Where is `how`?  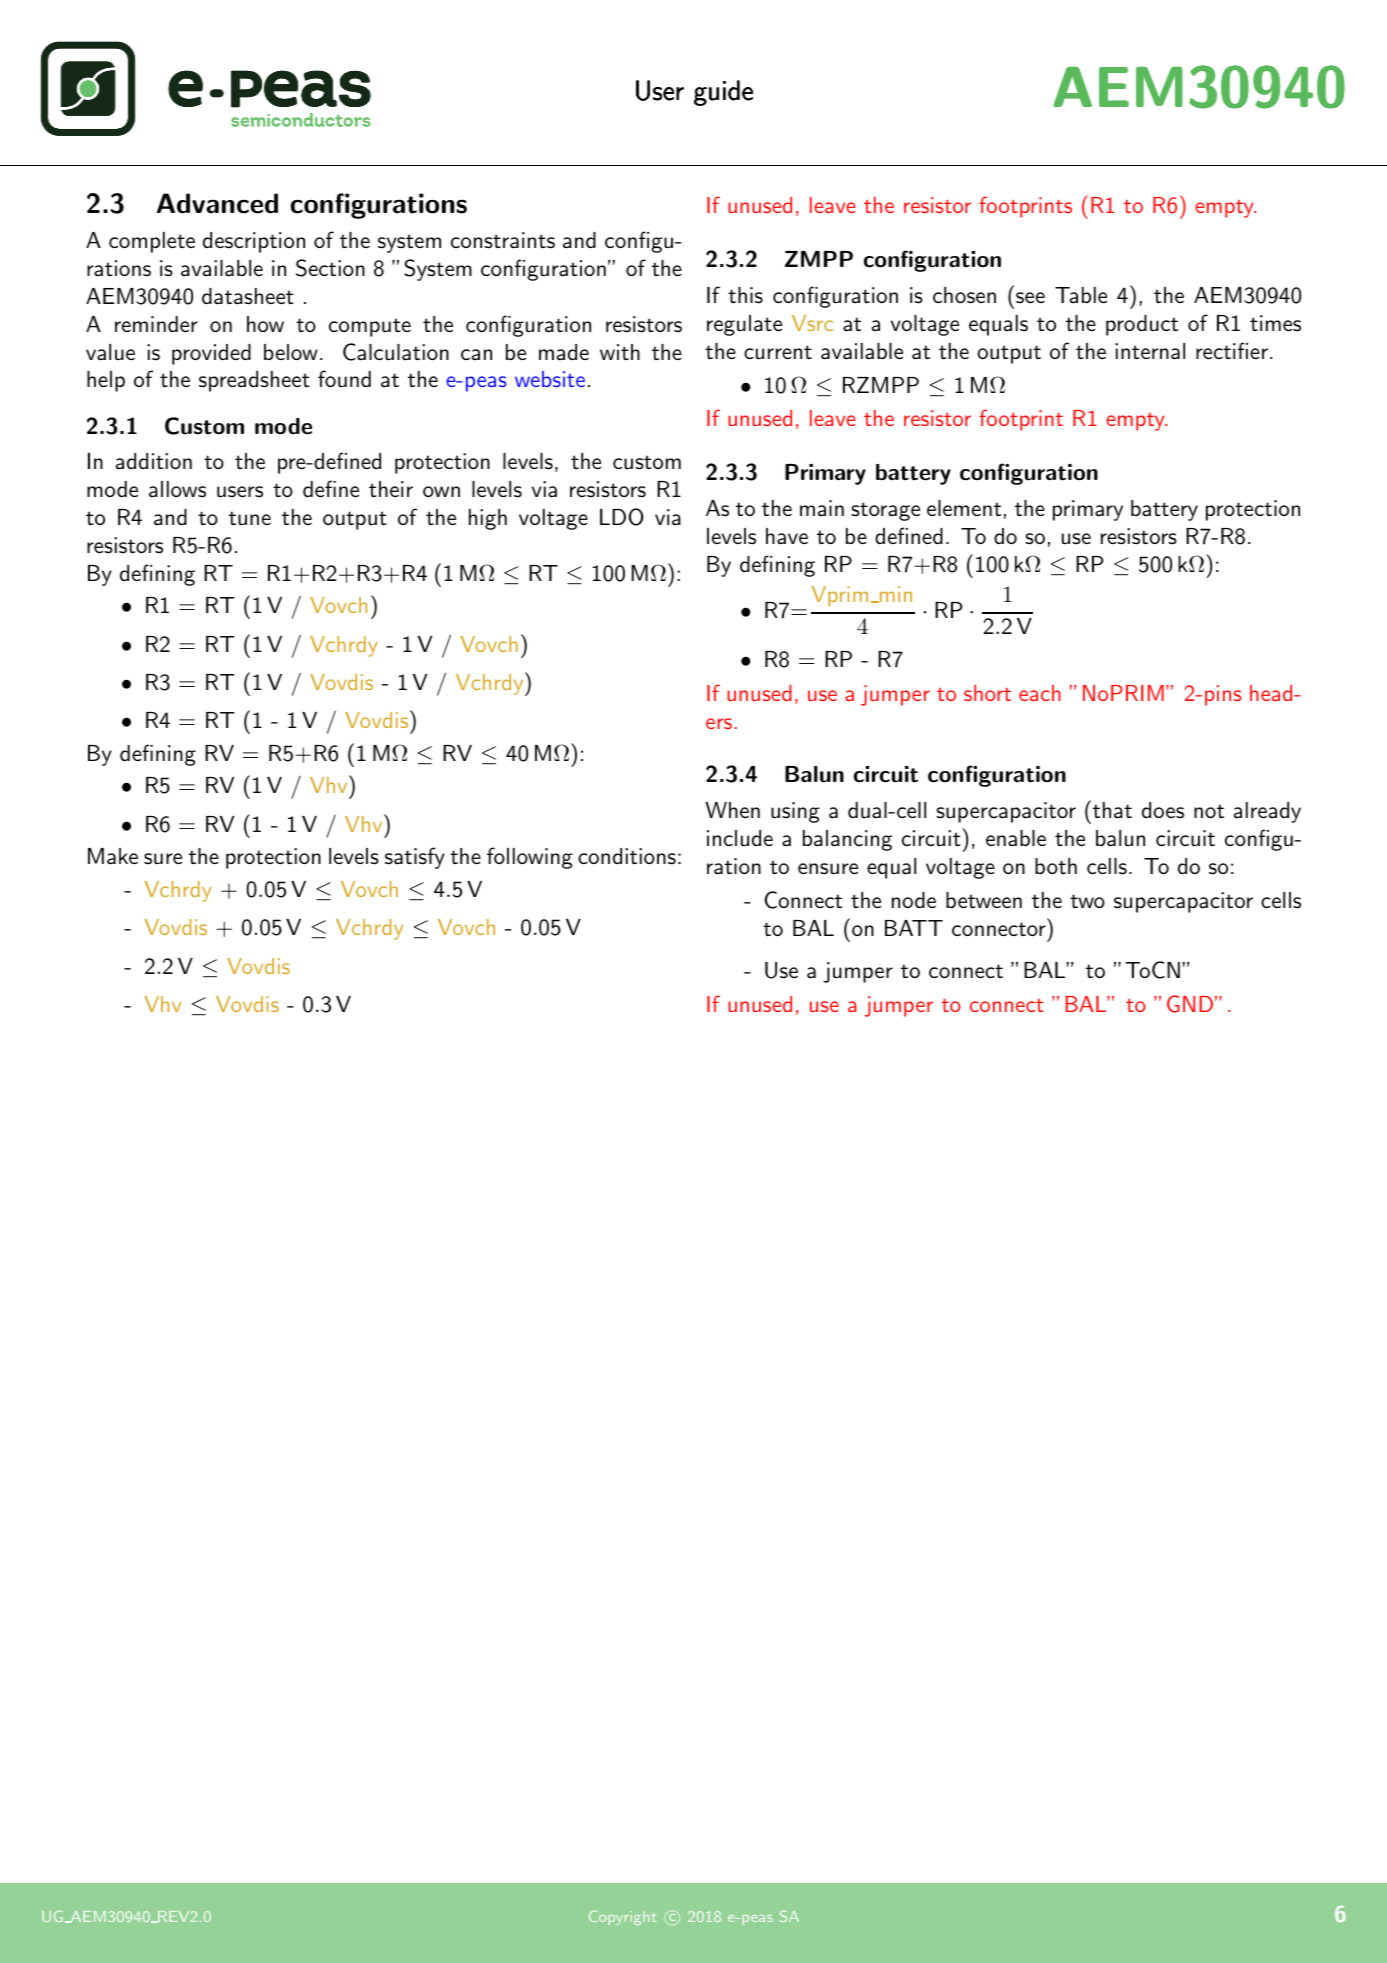
how is located at coordinates (265, 324).
